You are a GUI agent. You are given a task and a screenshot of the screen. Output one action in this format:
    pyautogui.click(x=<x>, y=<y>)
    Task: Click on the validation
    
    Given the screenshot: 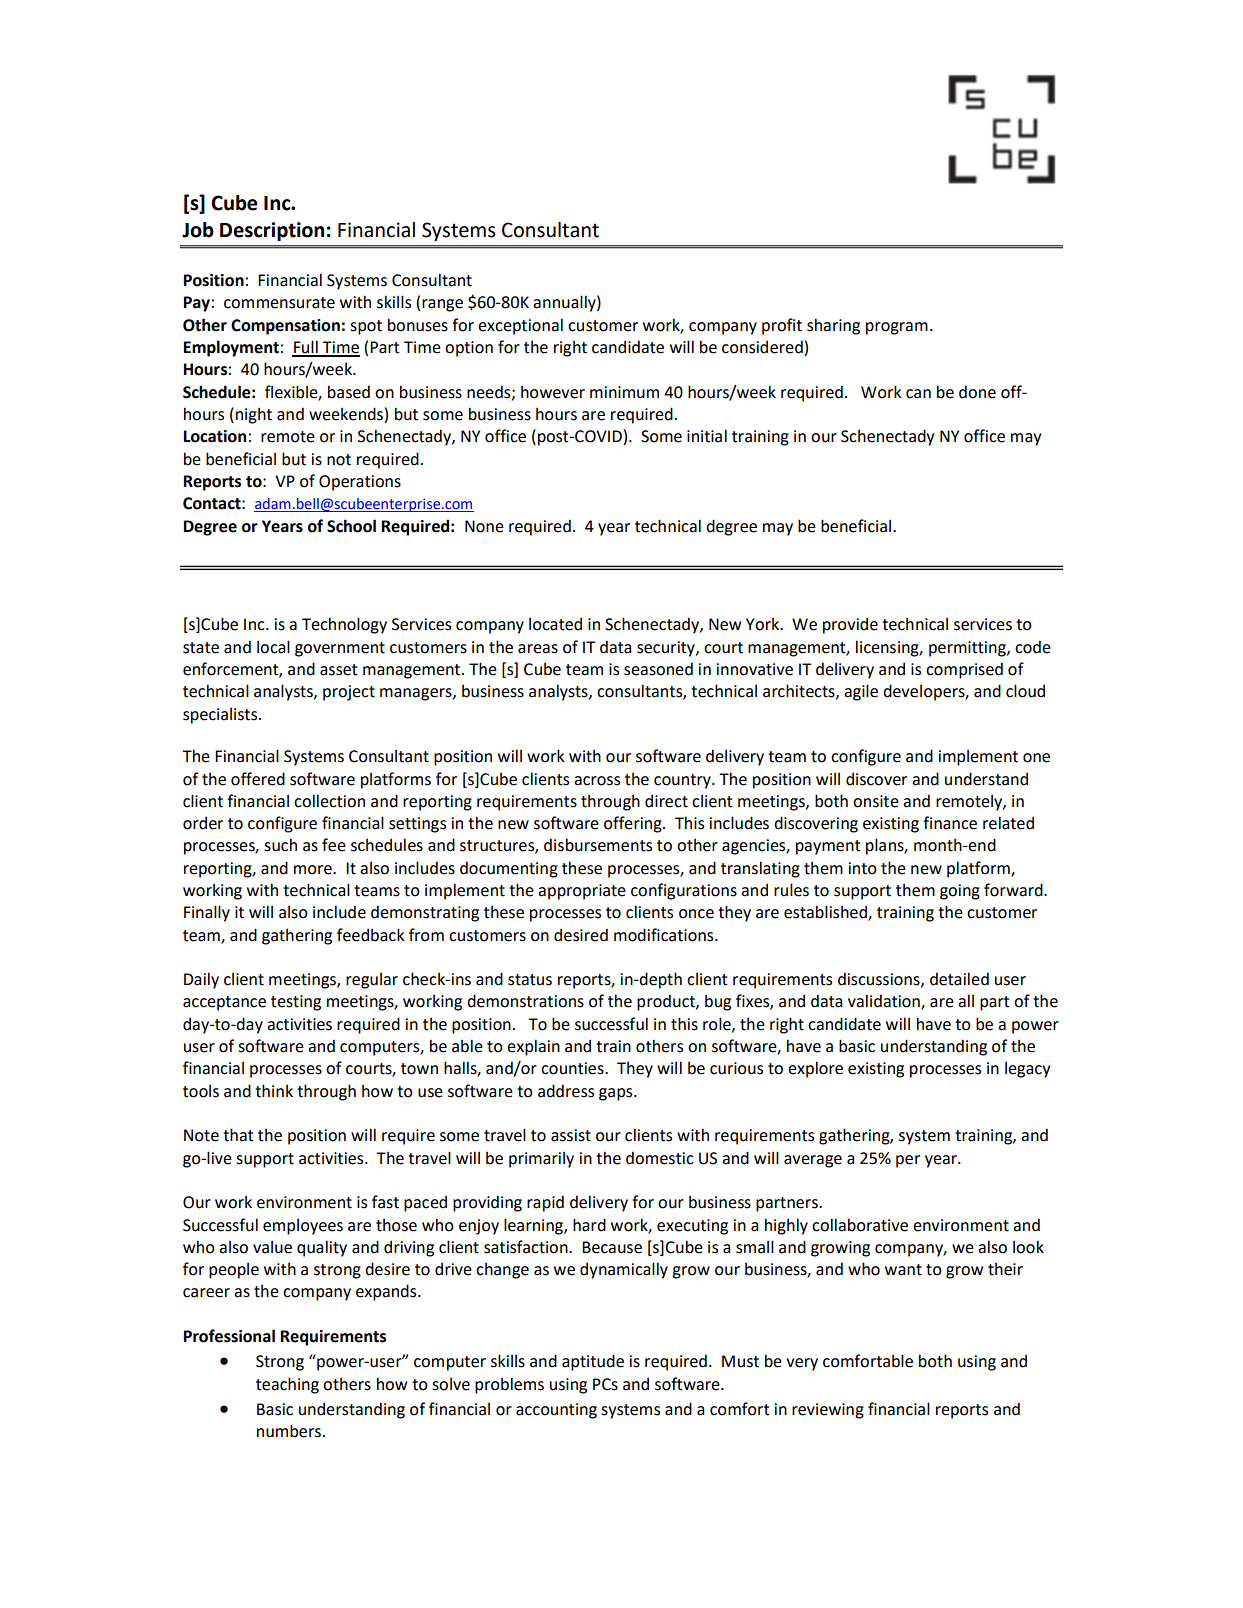 What is the action you would take?
    pyautogui.click(x=885, y=1002)
